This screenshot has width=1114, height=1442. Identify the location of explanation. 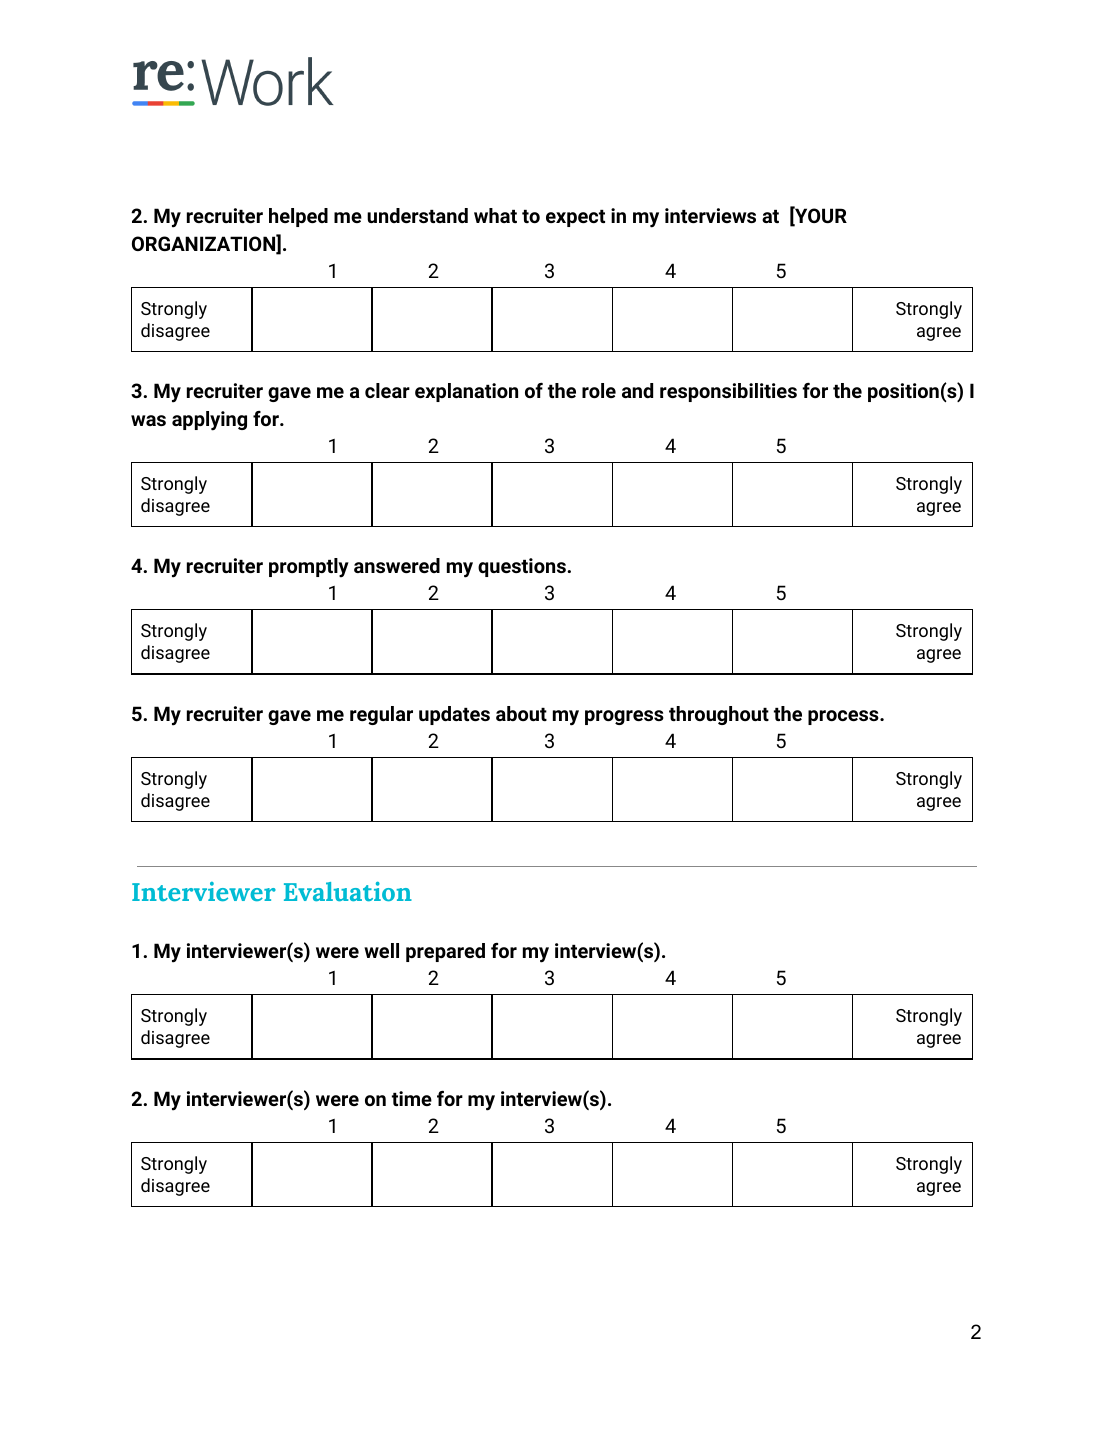
(466, 392).
